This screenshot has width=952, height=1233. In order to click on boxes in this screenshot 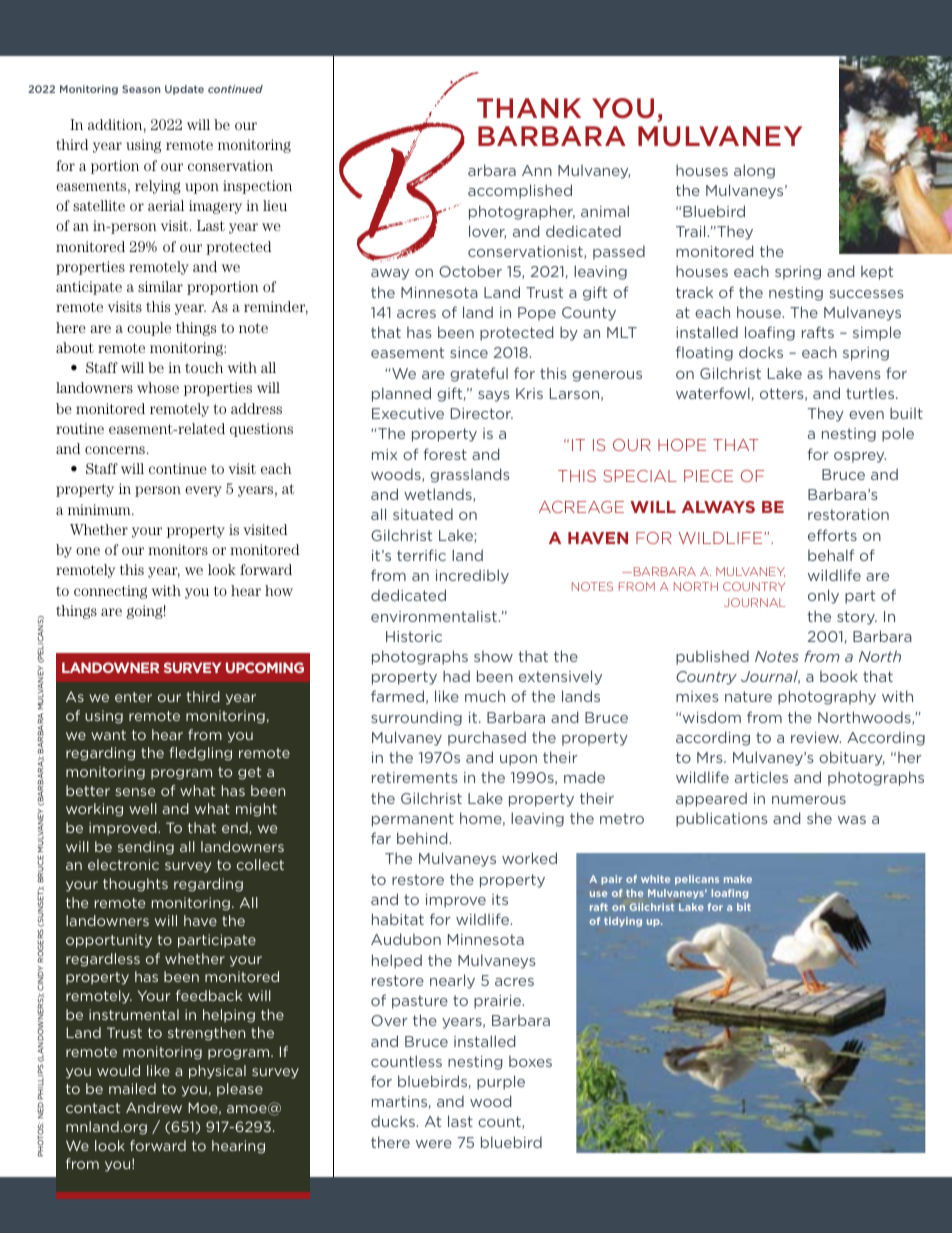, I will do `click(530, 1061)`.
